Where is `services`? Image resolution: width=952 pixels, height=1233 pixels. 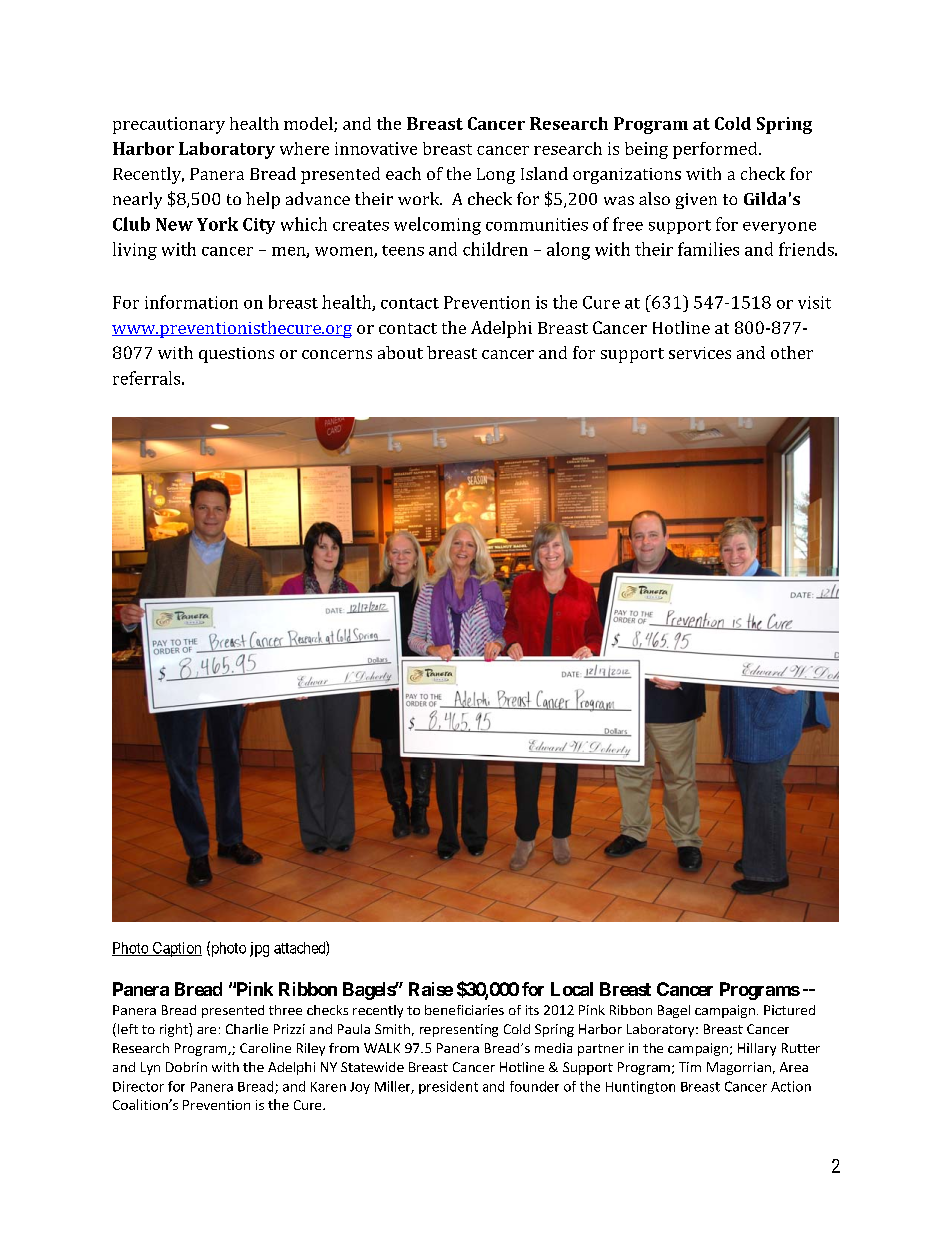 services is located at coordinates (700, 353).
